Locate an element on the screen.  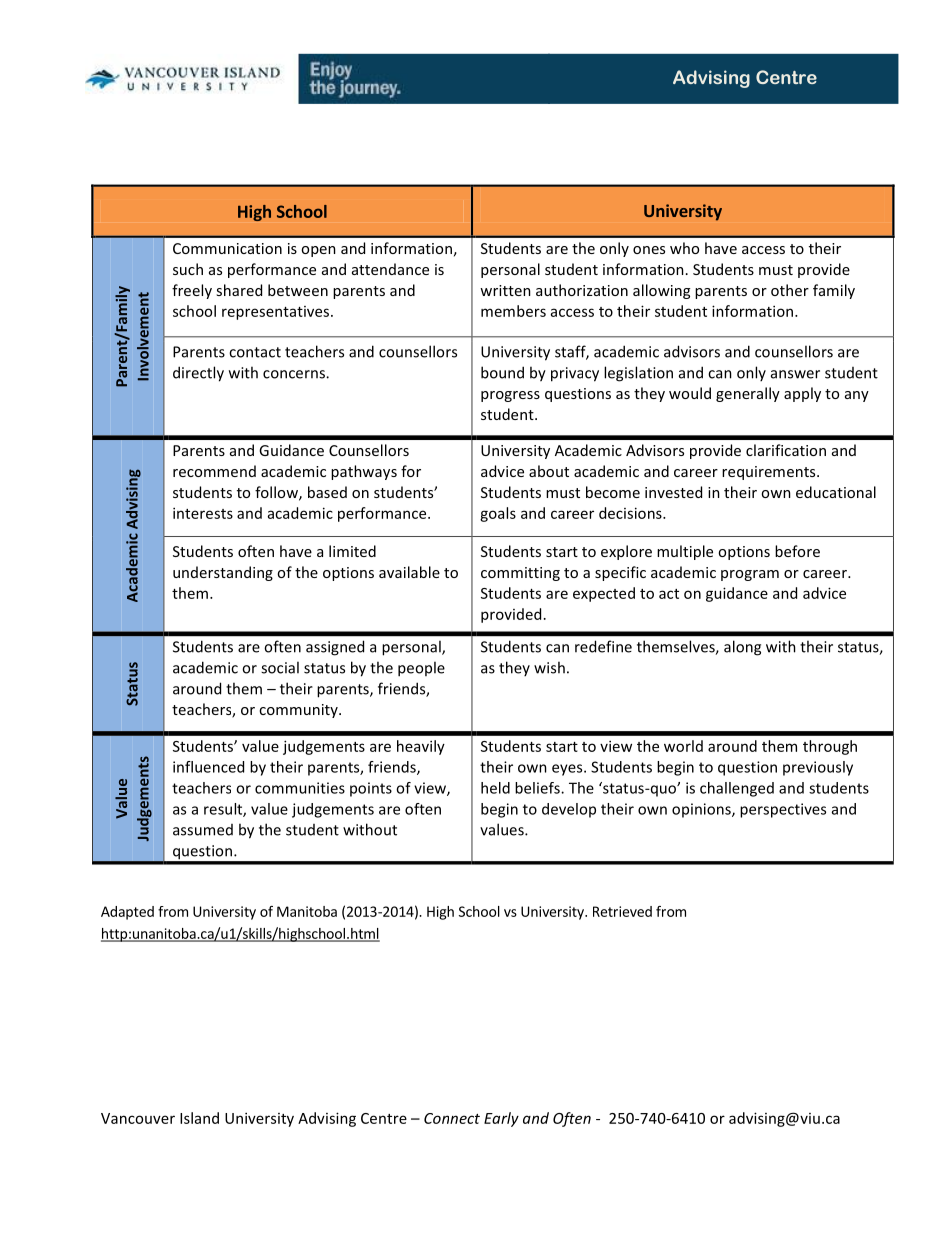
Early is located at coordinates (501, 1119).
